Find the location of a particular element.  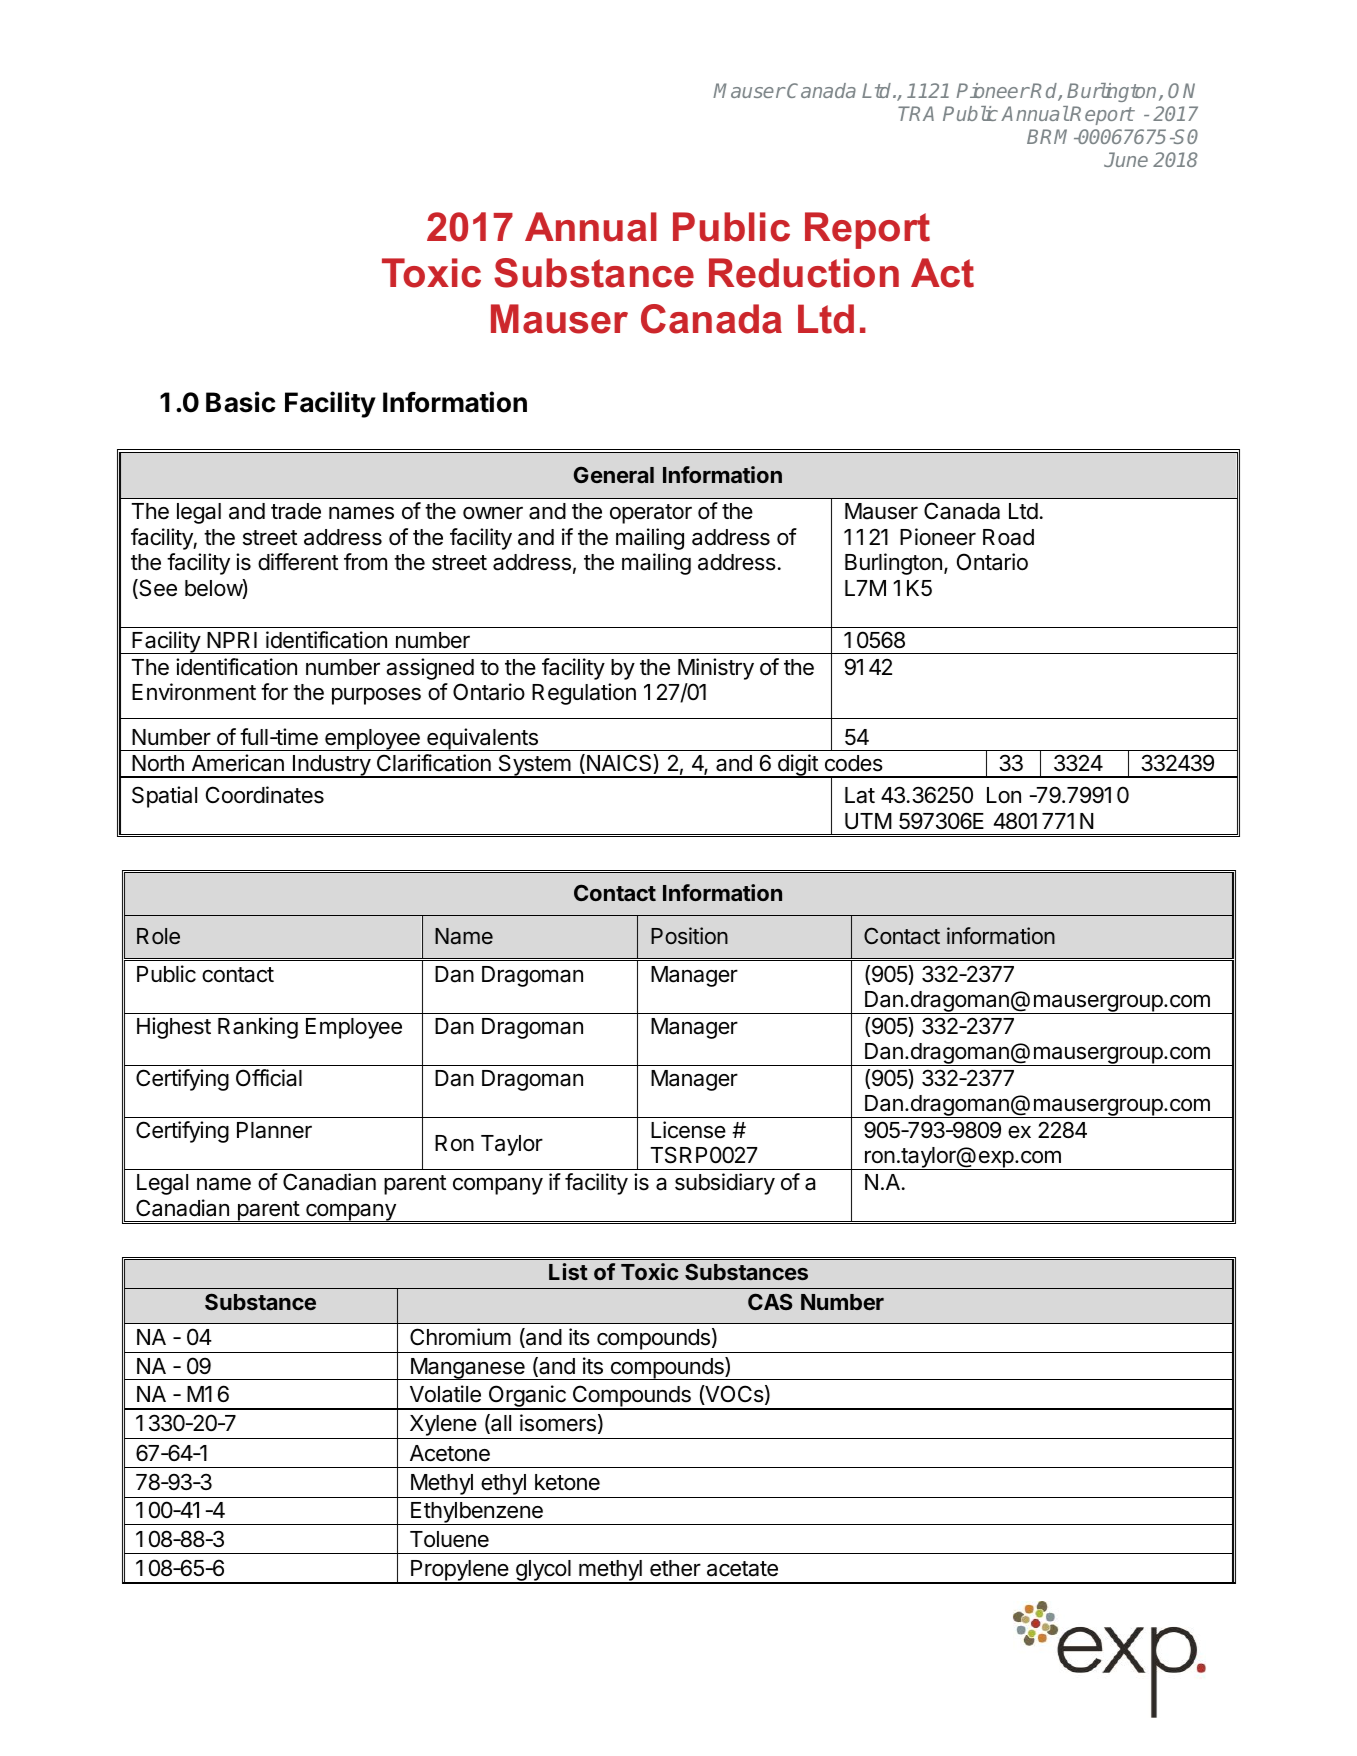

Basic is located at coordinates (240, 402).
